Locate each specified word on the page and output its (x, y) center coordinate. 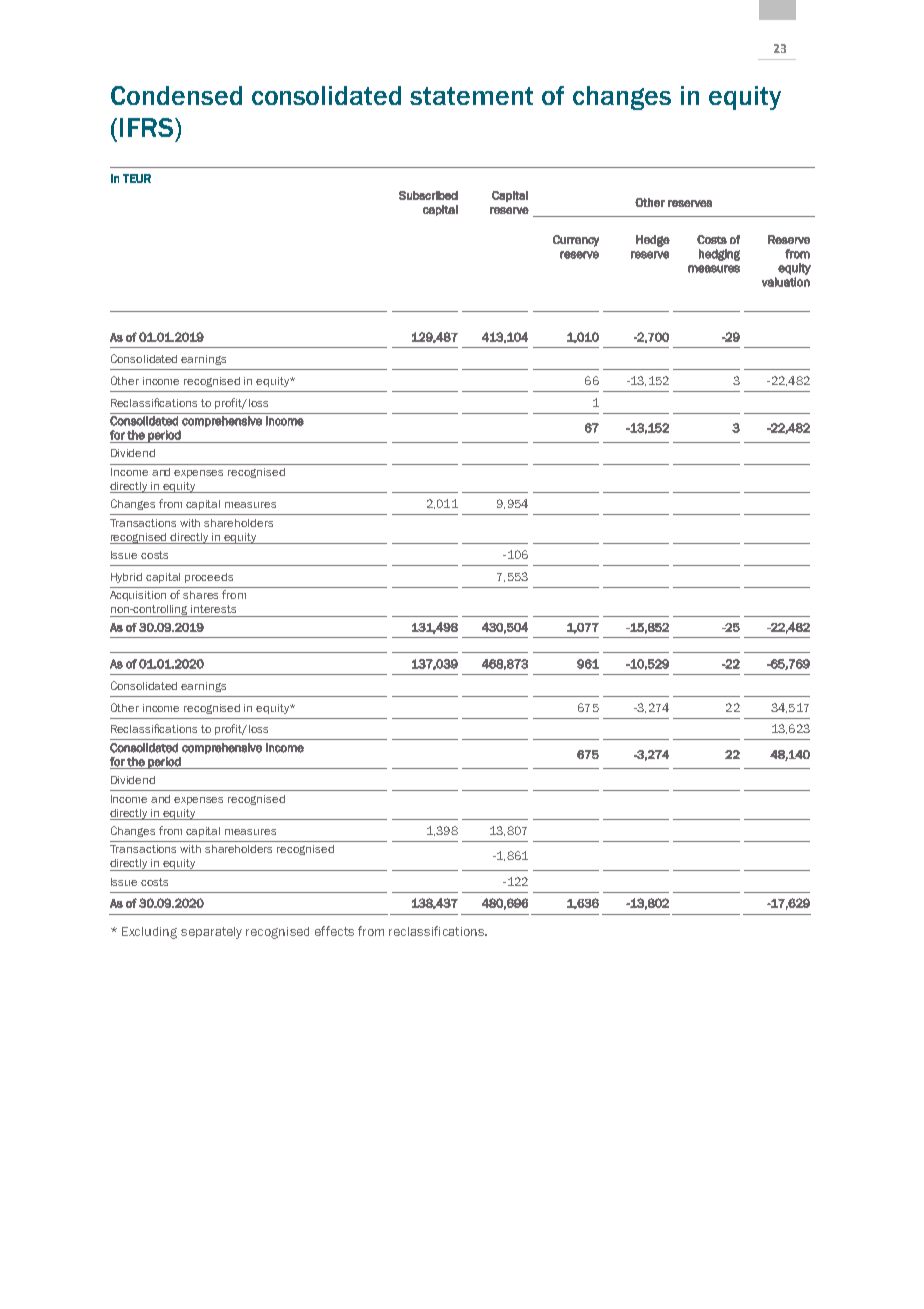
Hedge (653, 241)
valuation (786, 282)
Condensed (176, 95)
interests (213, 609)
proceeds (209, 578)
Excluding (149, 933)
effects (334, 931)
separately (211, 933)
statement (471, 96)
